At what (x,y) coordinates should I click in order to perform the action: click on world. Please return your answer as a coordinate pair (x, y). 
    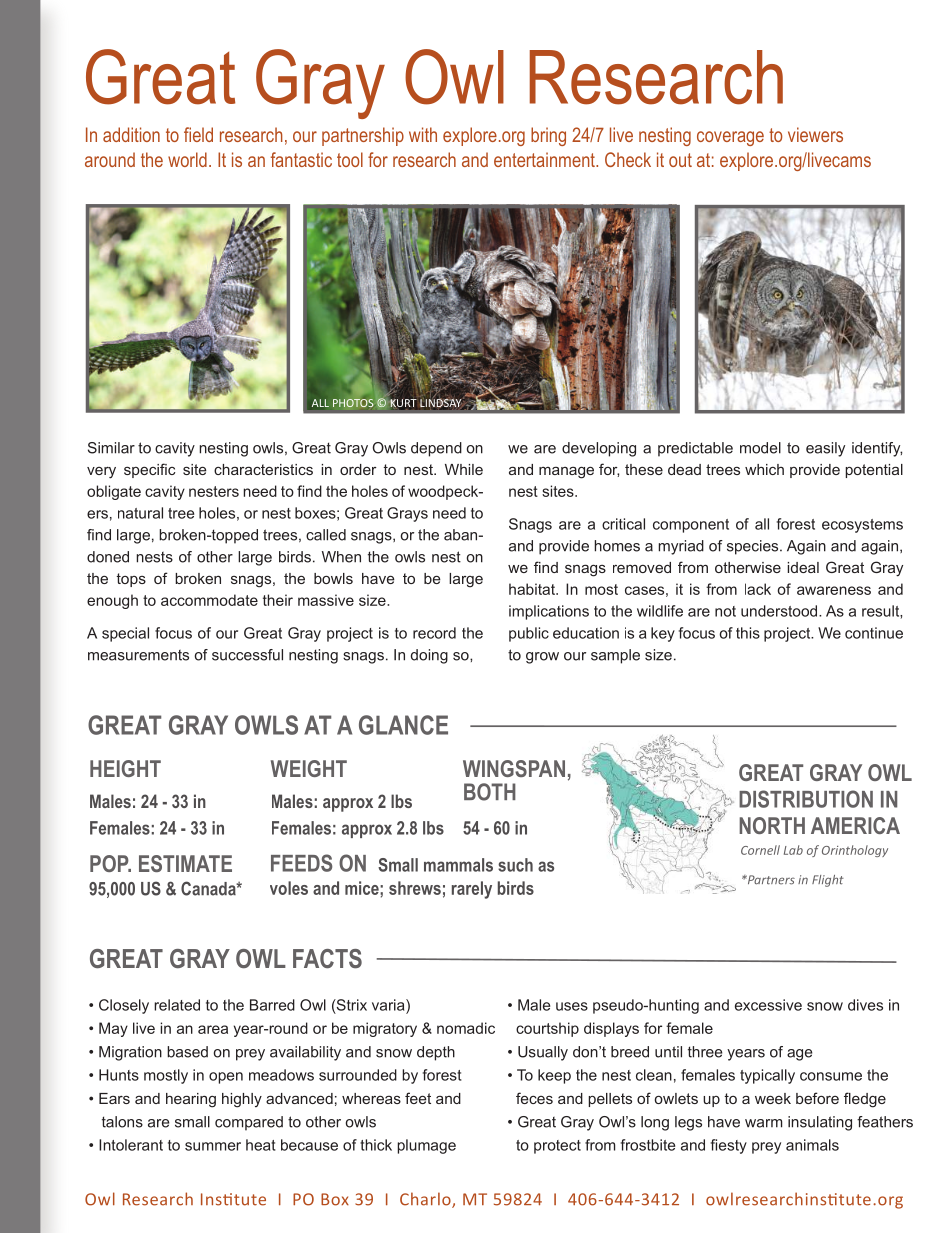
    Looking at the image, I should click on (187, 159).
